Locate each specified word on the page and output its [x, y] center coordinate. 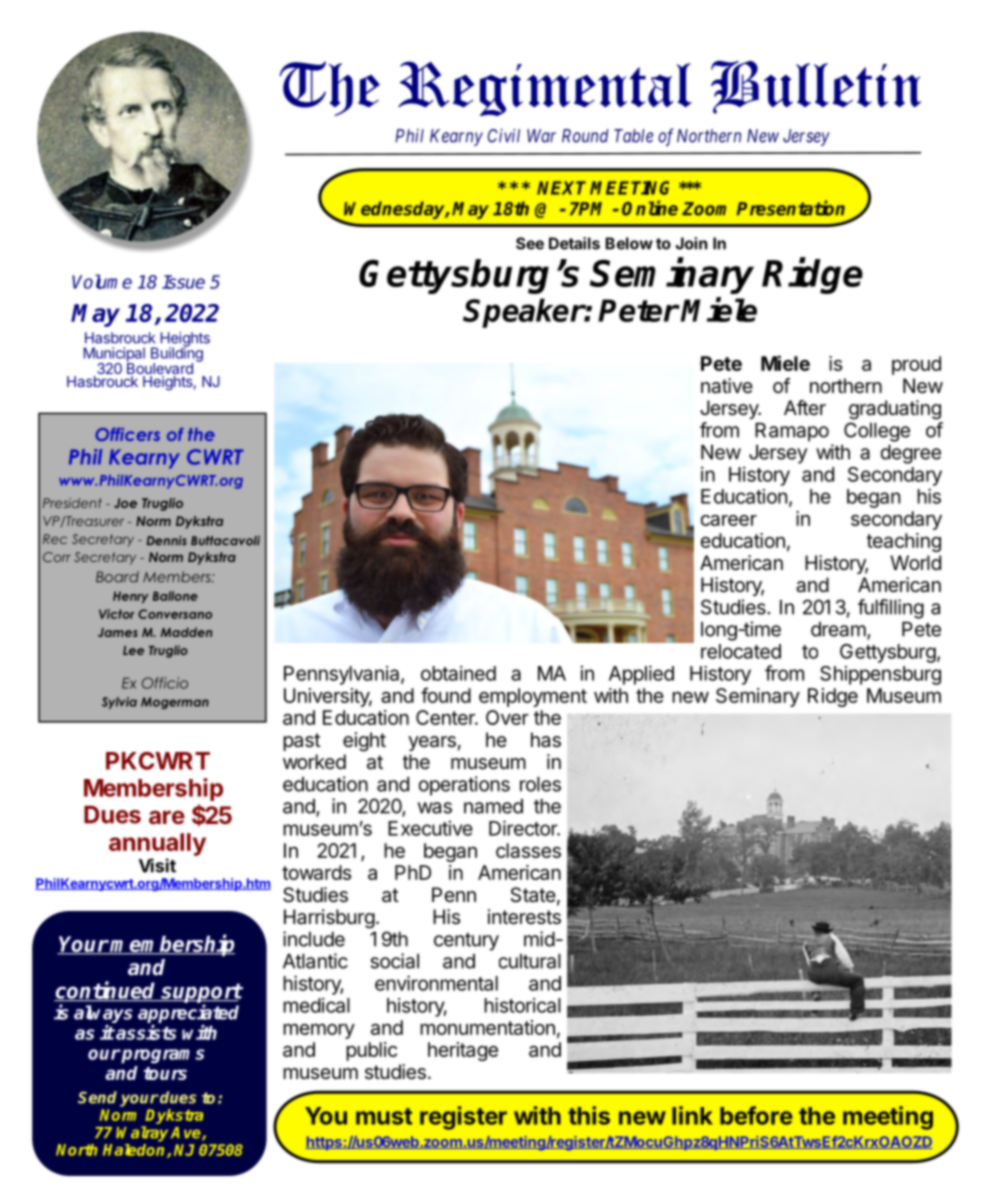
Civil [504, 136]
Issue [183, 282]
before [756, 1115]
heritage [463, 1051]
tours [165, 1073]
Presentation [791, 208]
